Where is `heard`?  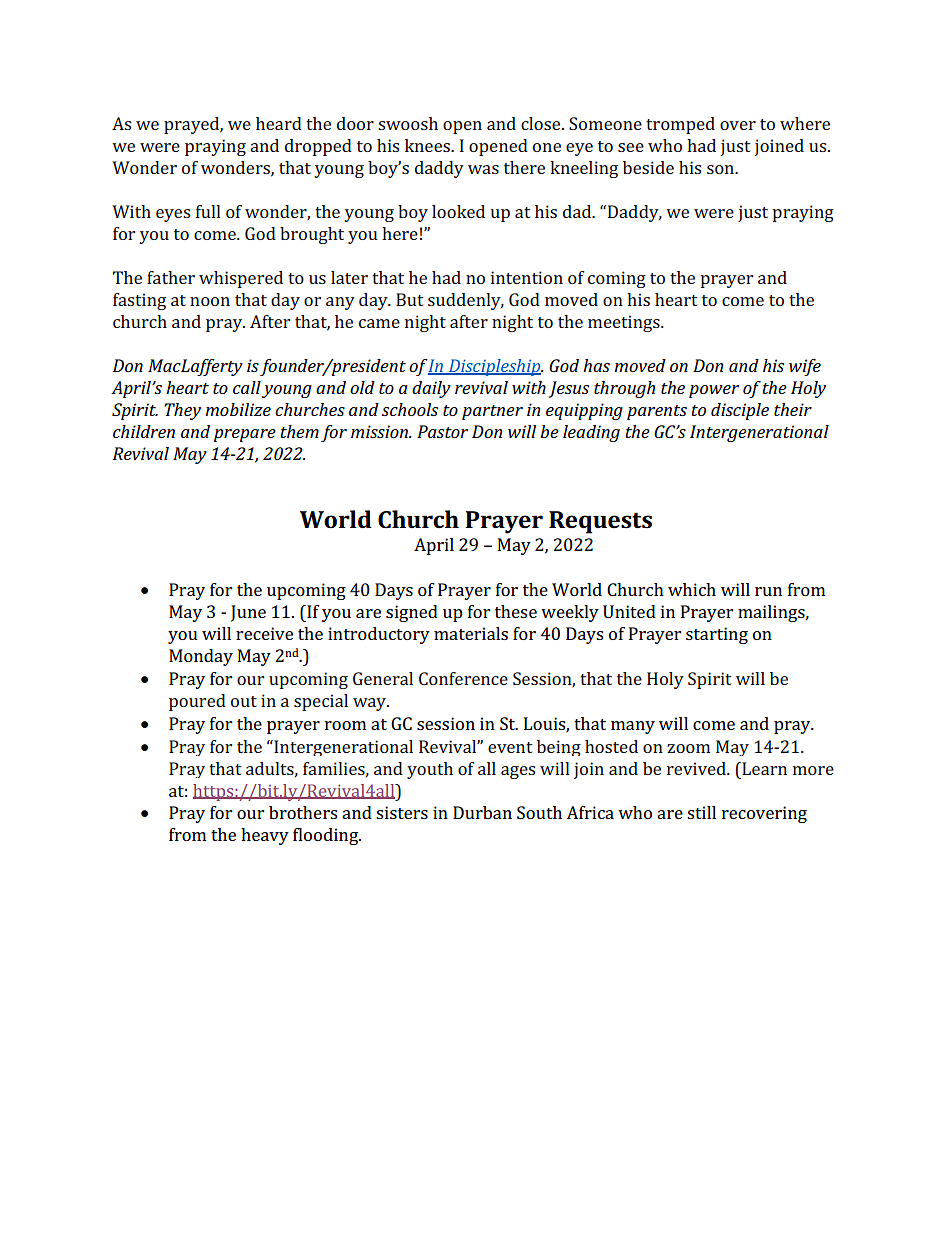
heard is located at coordinates (279, 123).
